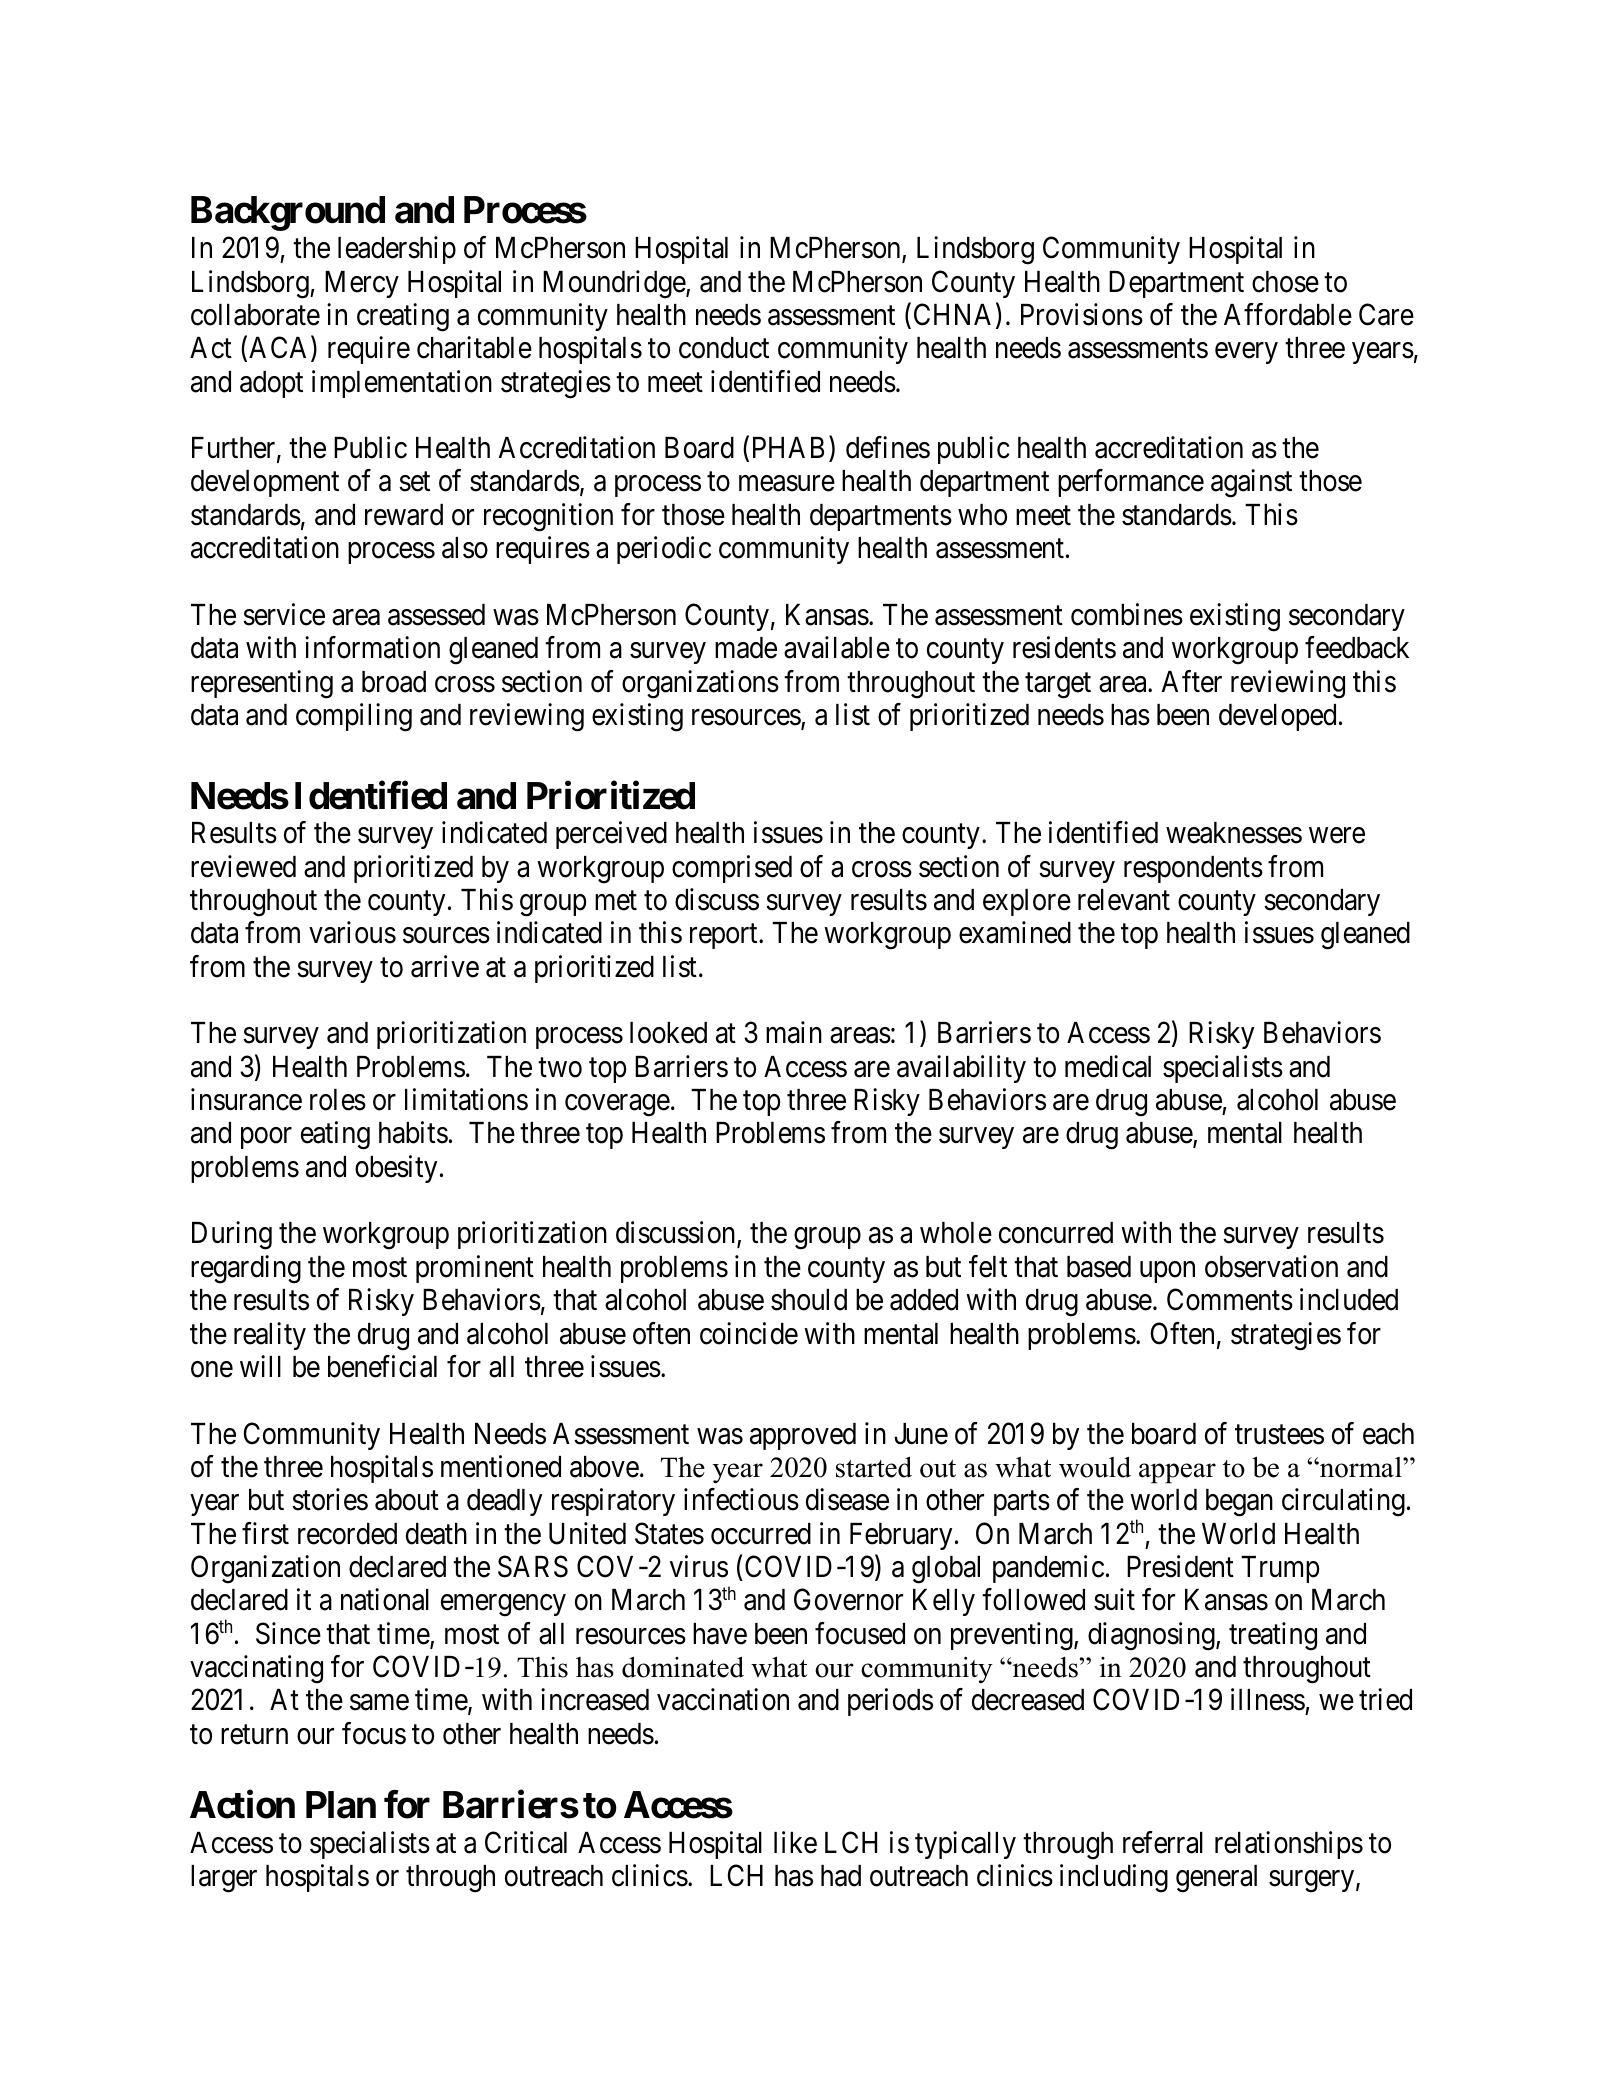  I want to click on conduct, so click(724, 348).
